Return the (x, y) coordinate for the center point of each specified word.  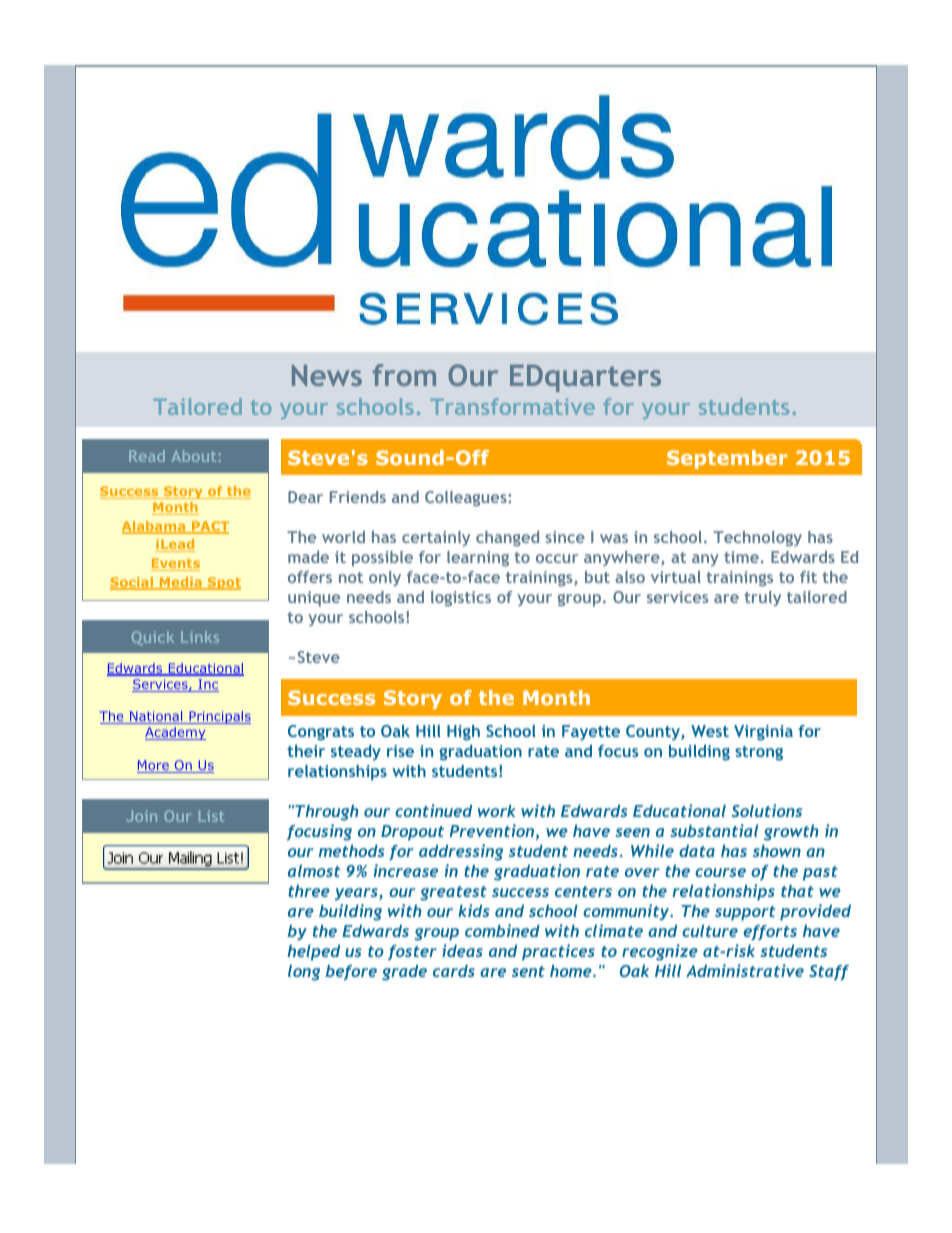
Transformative (512, 406)
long (304, 973)
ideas (462, 950)
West (710, 731)
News (327, 375)
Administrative (745, 970)
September (727, 459)
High (463, 733)
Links (200, 637)
